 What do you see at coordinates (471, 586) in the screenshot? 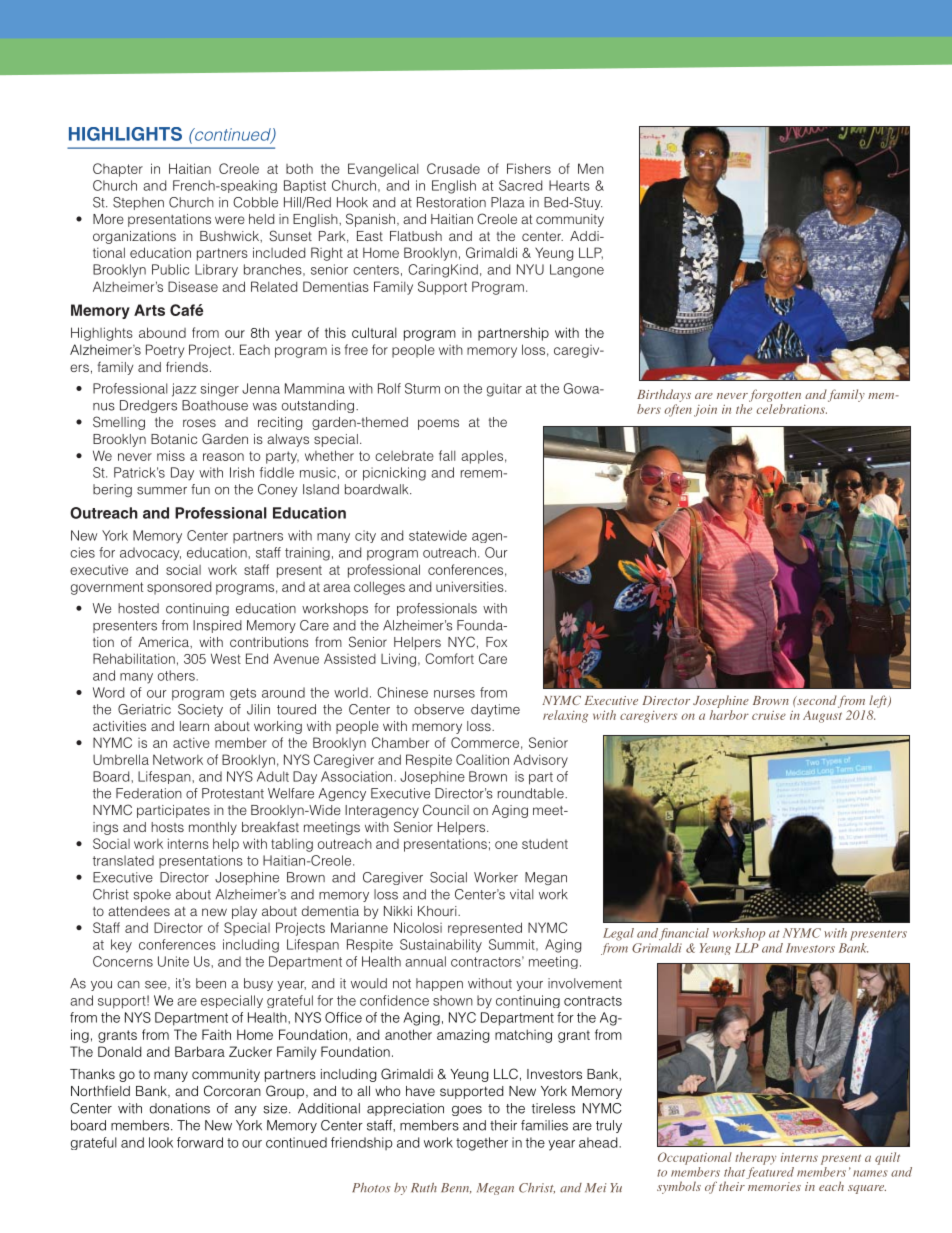
I see `universities` at bounding box center [471, 586].
